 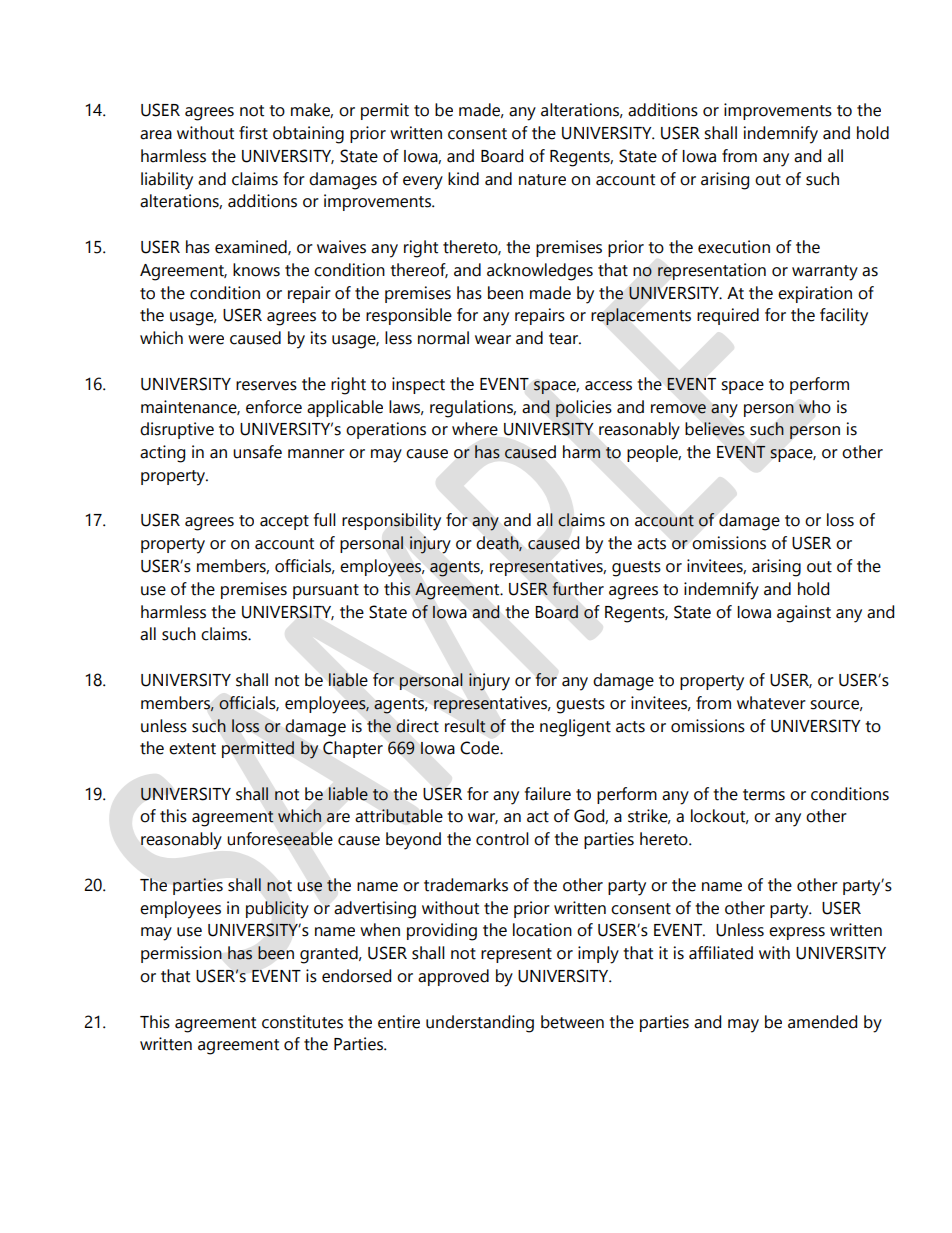 What do you see at coordinates (734, 247) in the document?
I see `execution` at bounding box center [734, 247].
